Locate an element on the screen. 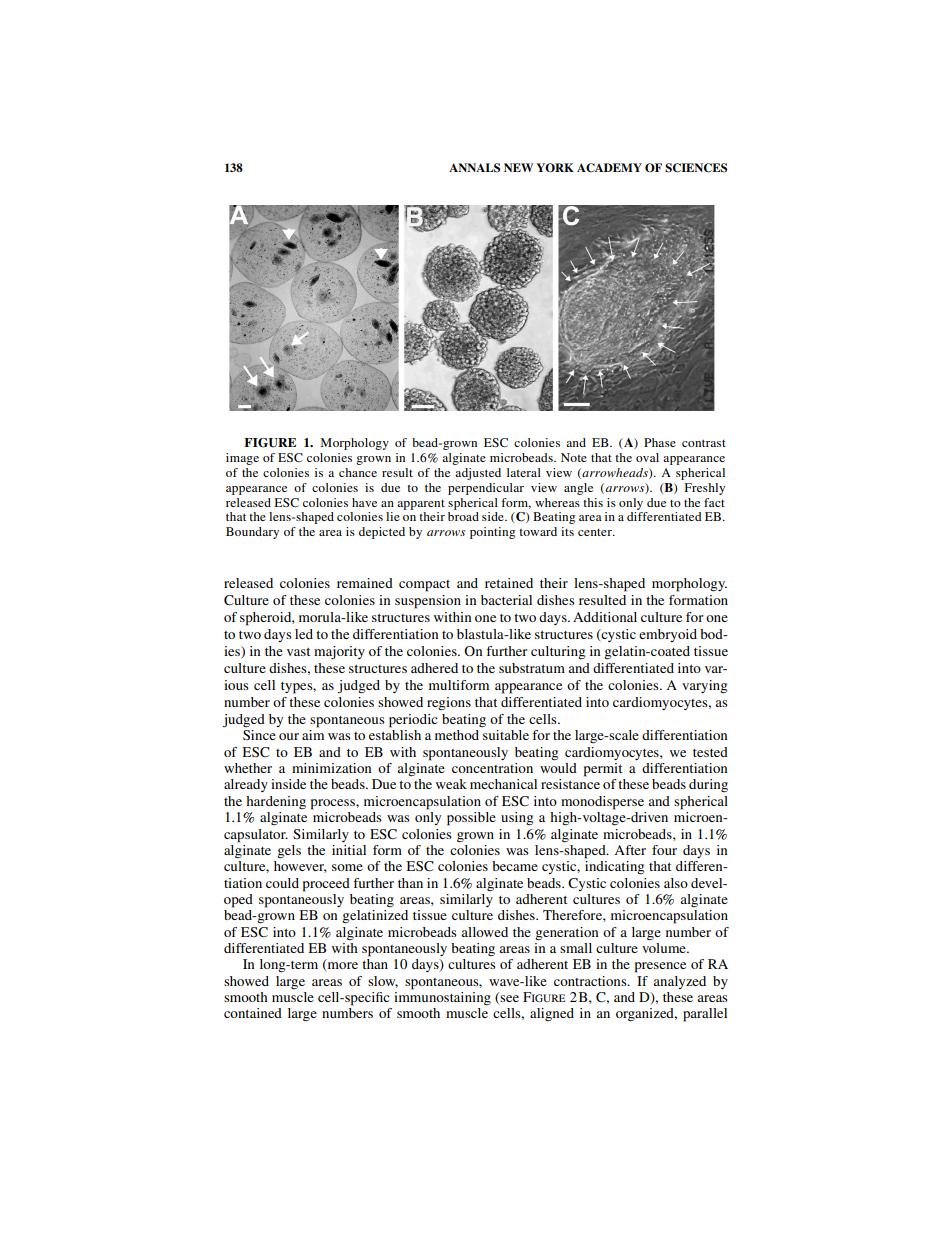  analyzed is located at coordinates (679, 982).
